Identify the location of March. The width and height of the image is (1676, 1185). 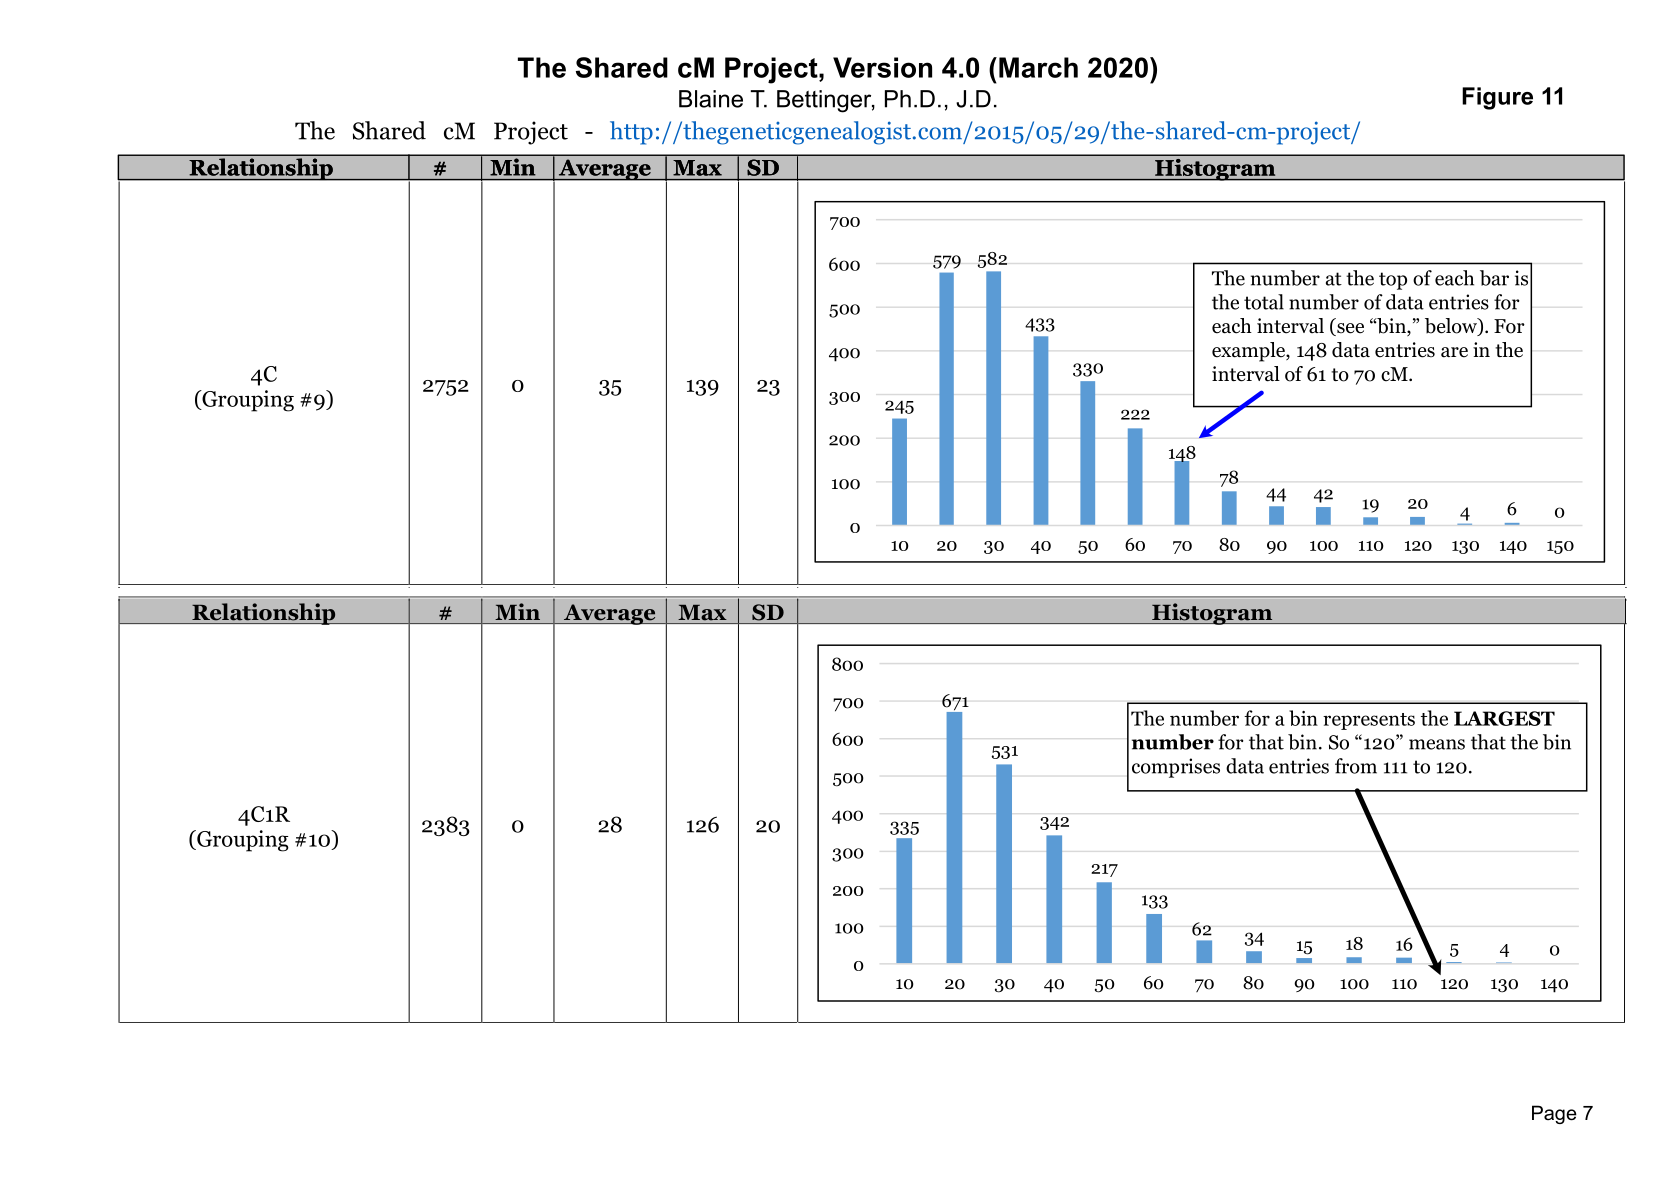
(1038, 67).
